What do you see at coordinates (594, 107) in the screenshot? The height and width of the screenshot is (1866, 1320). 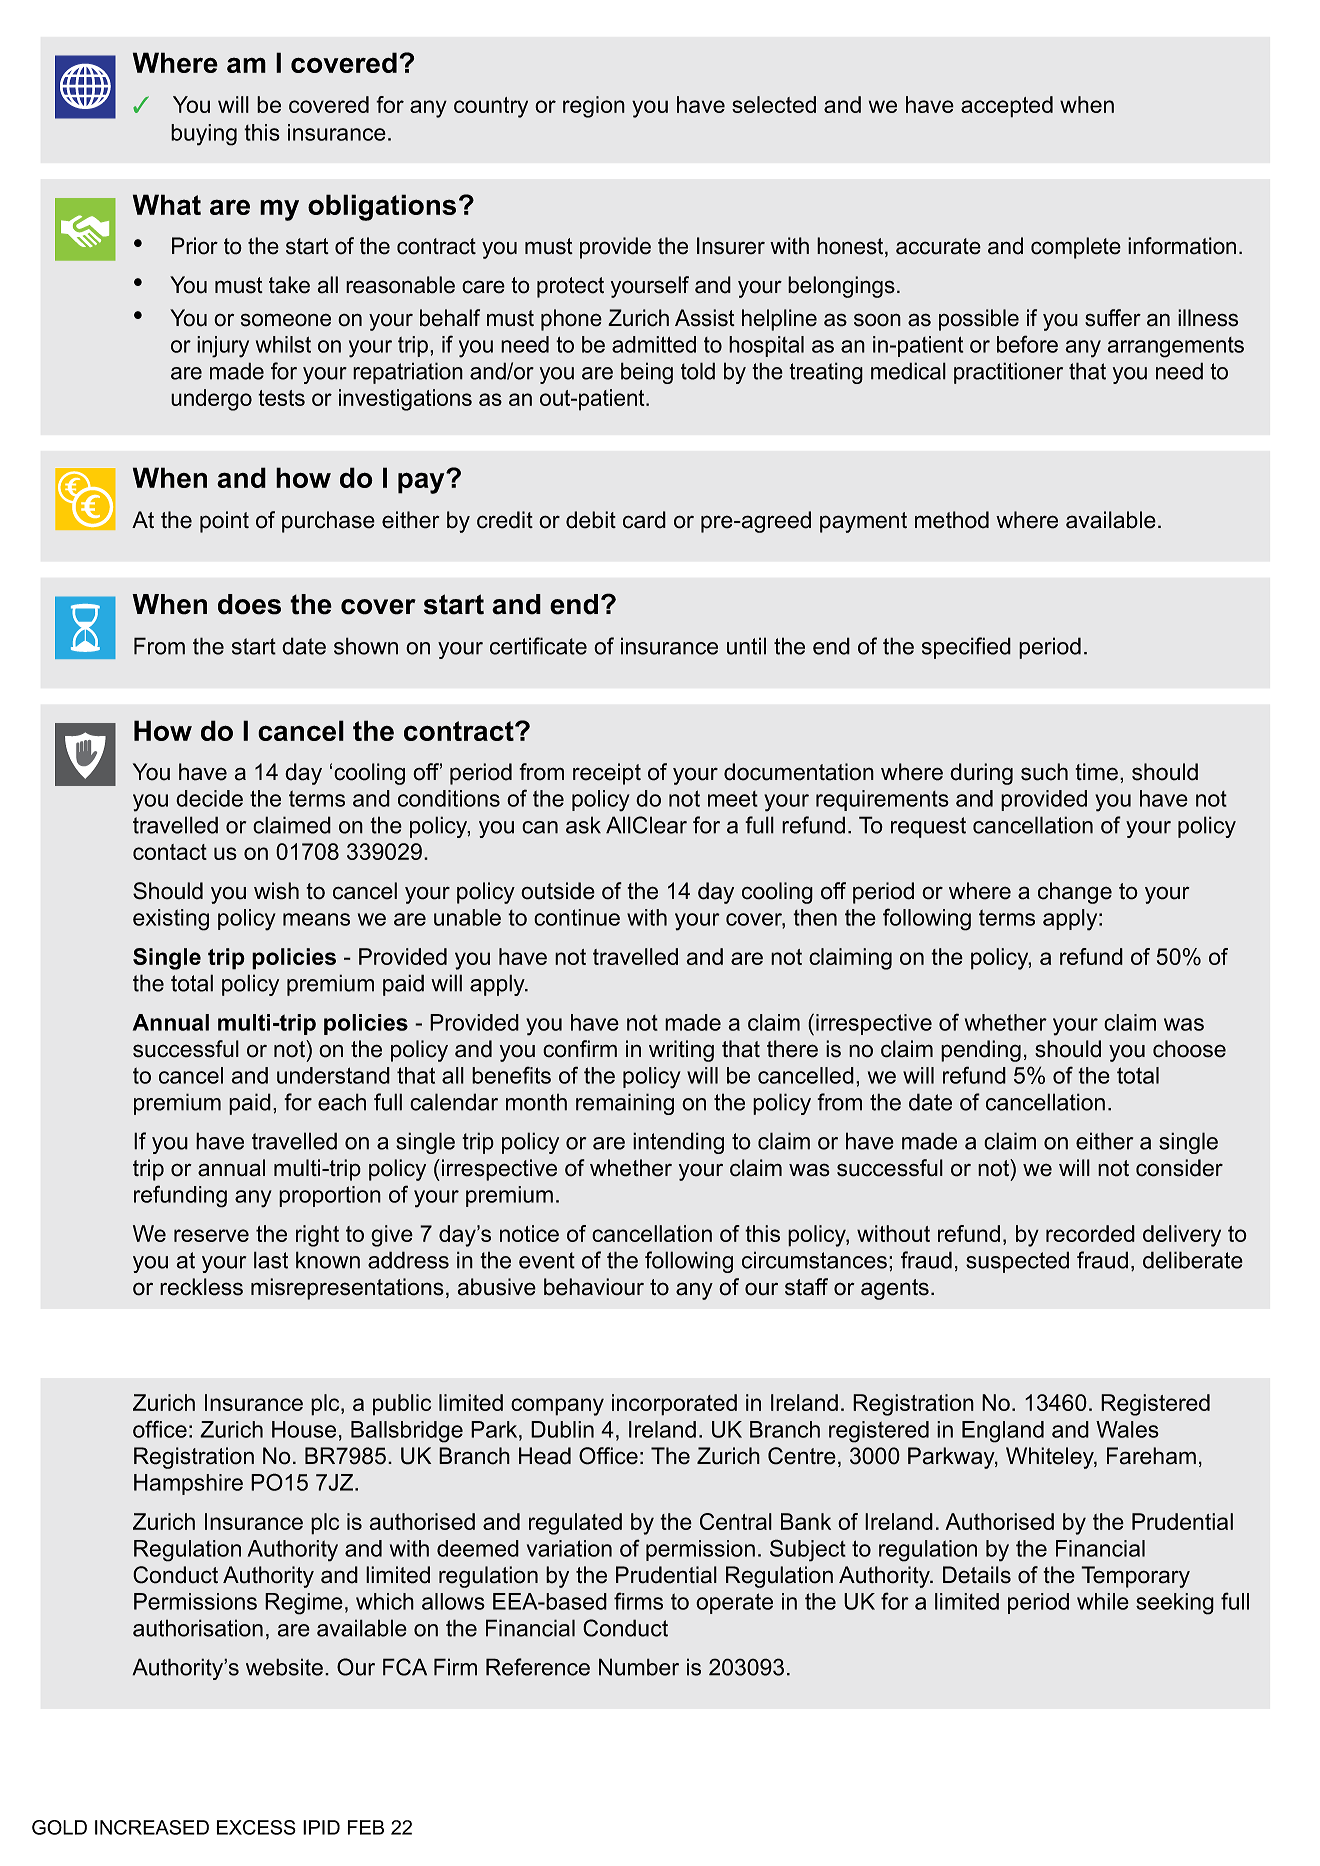 I see `region` at bounding box center [594, 107].
